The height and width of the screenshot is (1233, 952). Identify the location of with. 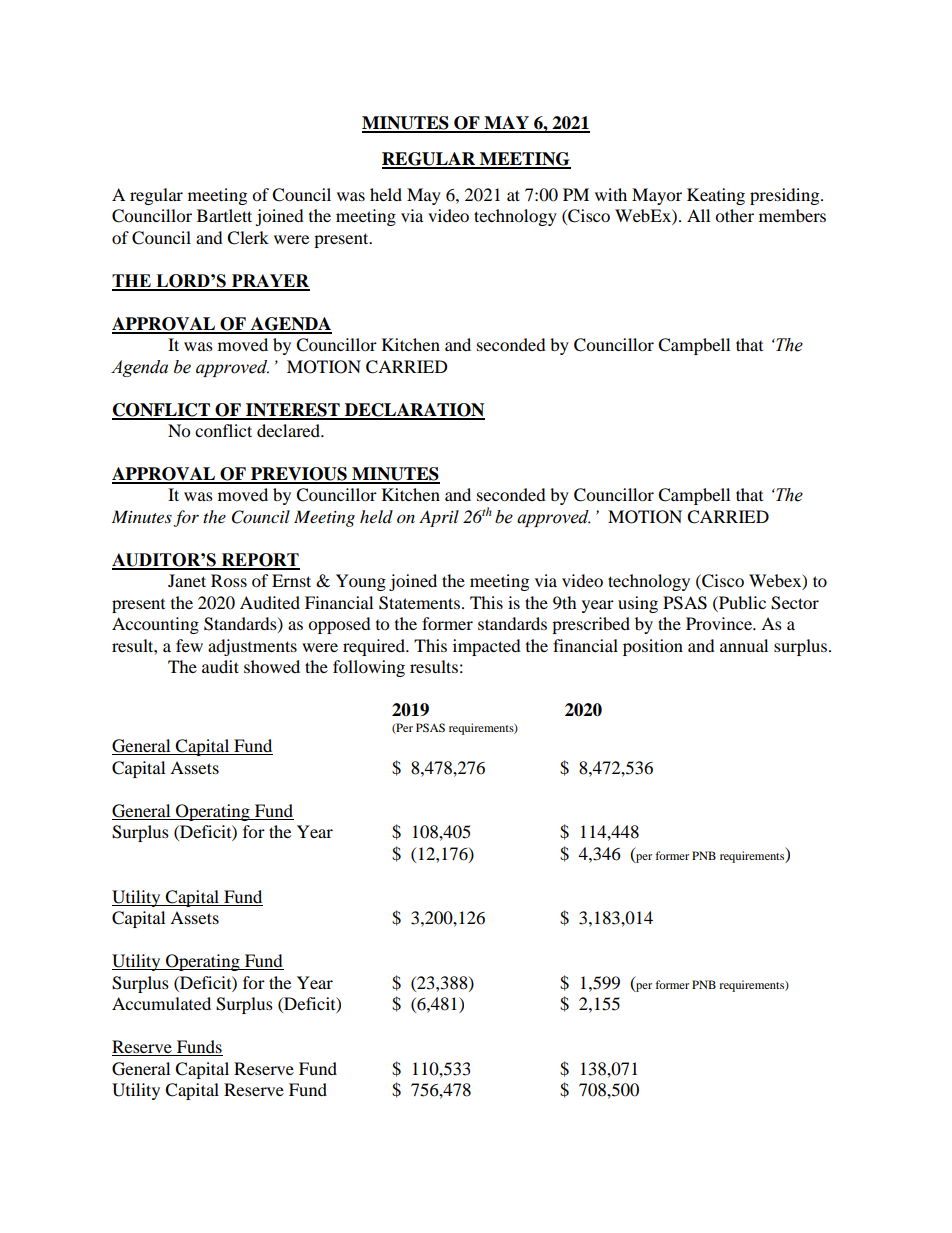
(611, 194).
